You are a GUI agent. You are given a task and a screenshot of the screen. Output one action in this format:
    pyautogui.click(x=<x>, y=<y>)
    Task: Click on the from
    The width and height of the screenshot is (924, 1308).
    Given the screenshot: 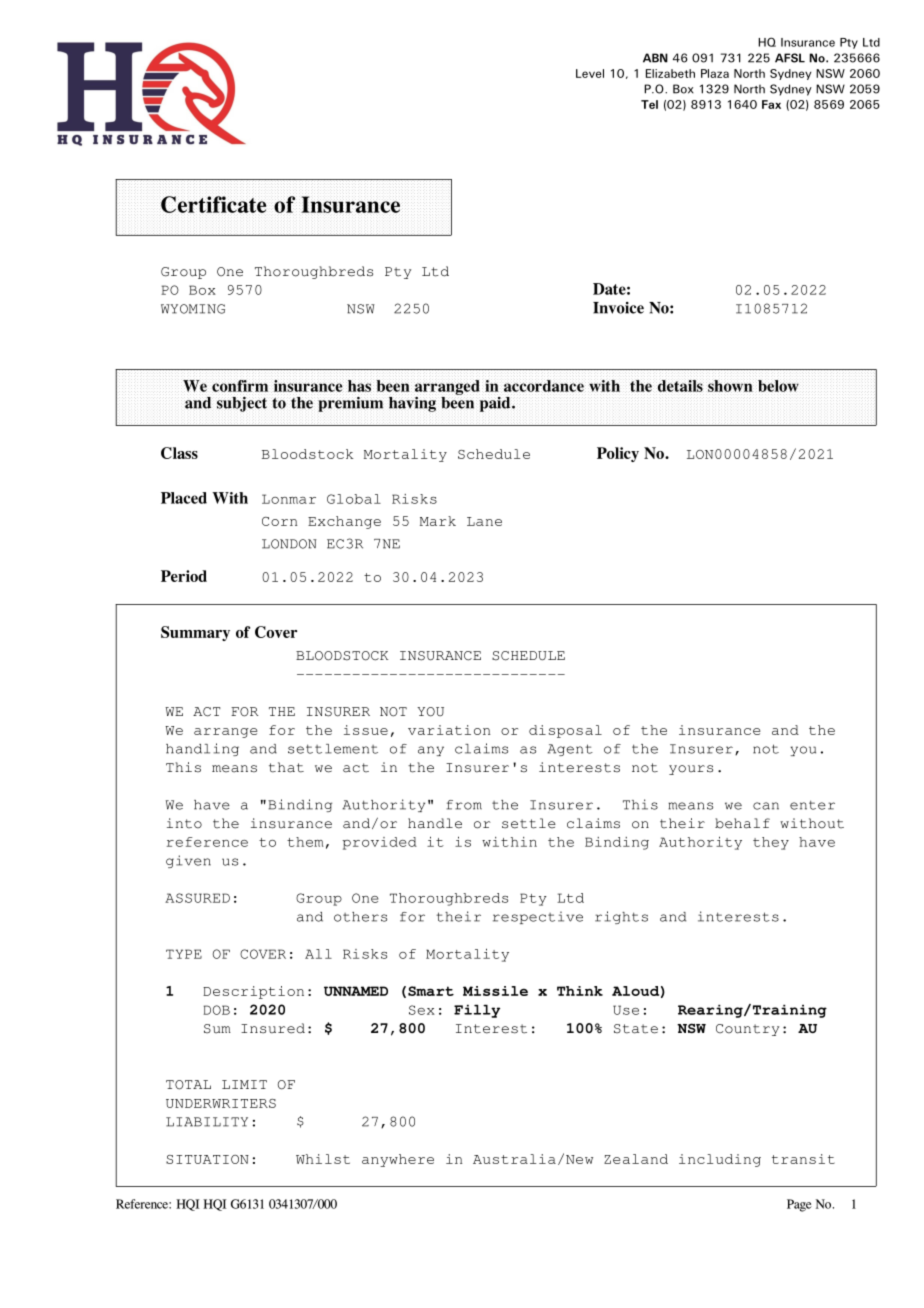 What is the action you would take?
    pyautogui.click(x=464, y=805)
